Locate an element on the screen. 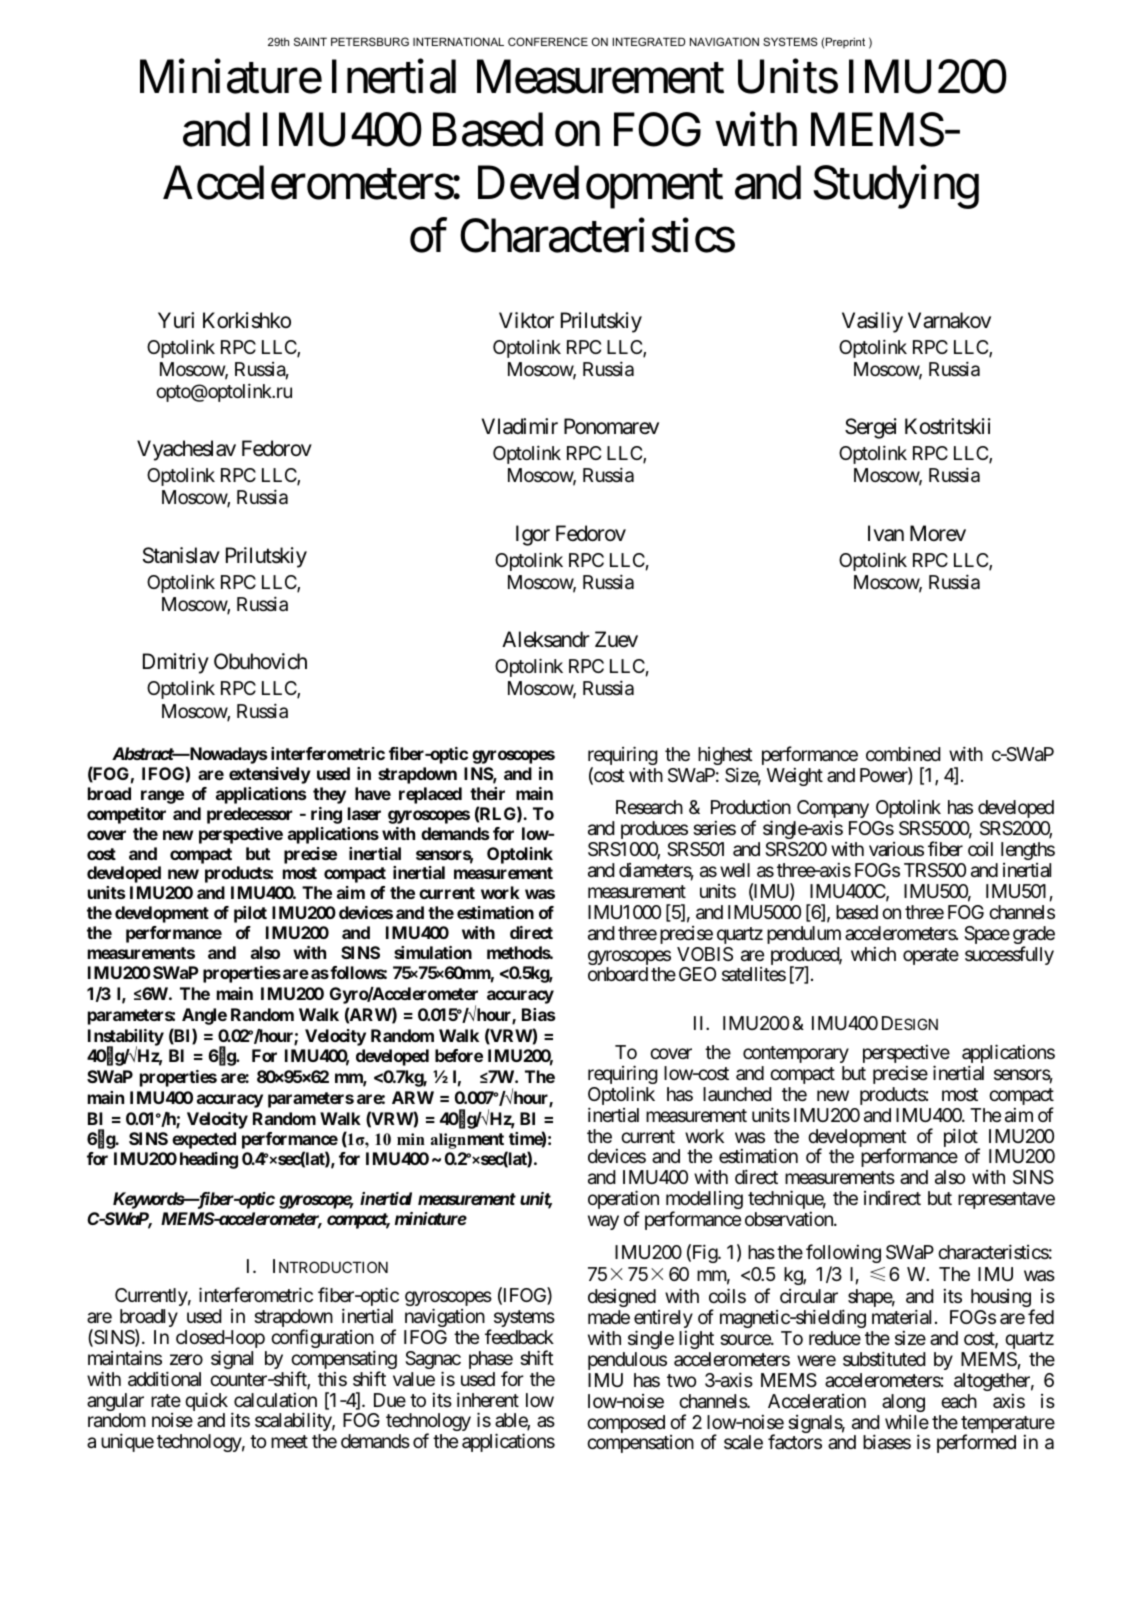 The height and width of the screenshot is (1612, 1140). which is located at coordinates (873, 954).
